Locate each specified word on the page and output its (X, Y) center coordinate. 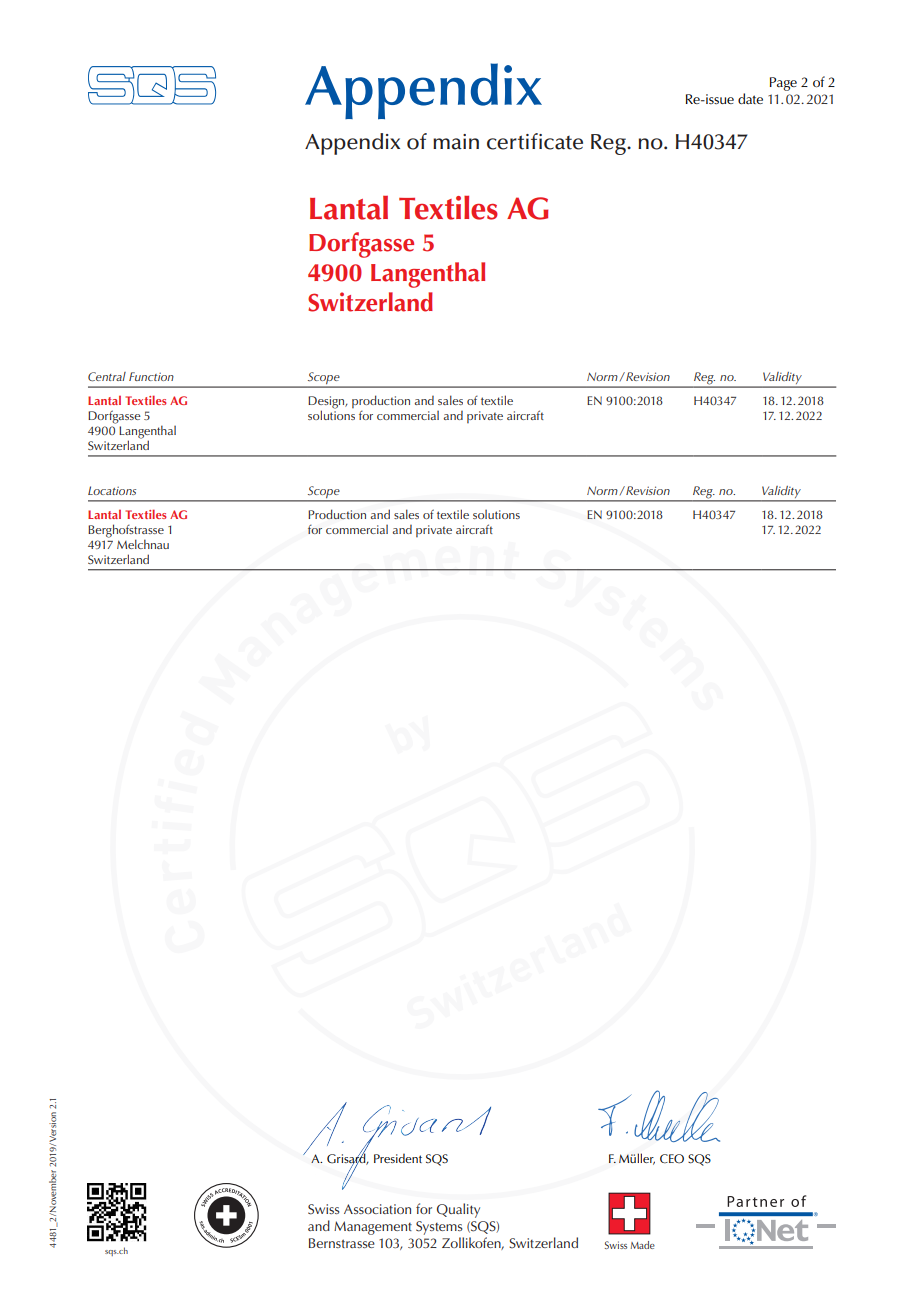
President (398, 1158)
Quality (458, 1210)
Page (783, 84)
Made (642, 1245)
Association (377, 1209)
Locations (112, 490)
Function (151, 376)
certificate (535, 141)
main (456, 142)
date (750, 98)
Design (327, 403)
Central (107, 376)
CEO (672, 1159)
